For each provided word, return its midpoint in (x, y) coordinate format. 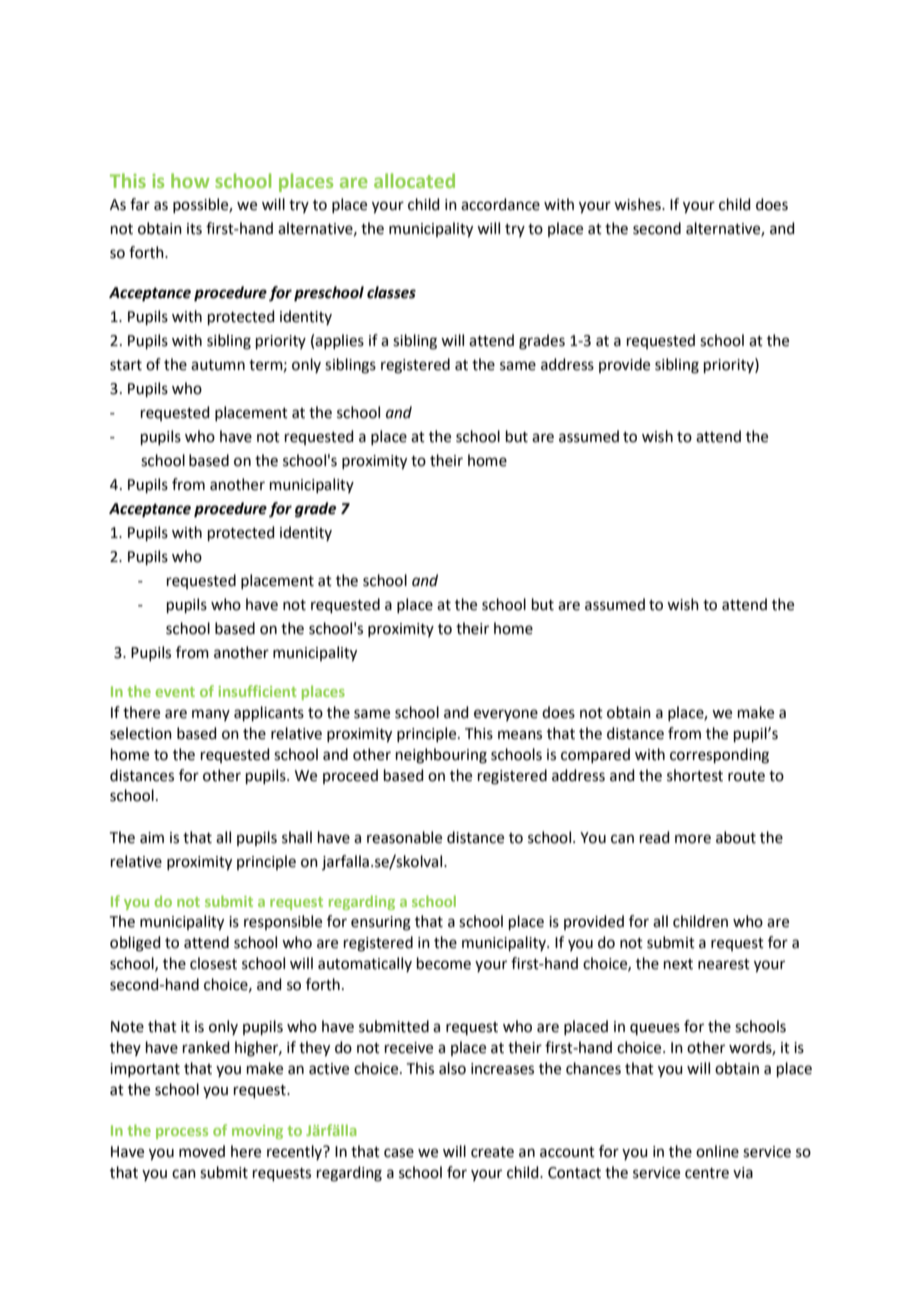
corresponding (719, 756)
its (194, 229)
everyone (506, 715)
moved (202, 1151)
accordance (500, 204)
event (175, 692)
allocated (414, 180)
